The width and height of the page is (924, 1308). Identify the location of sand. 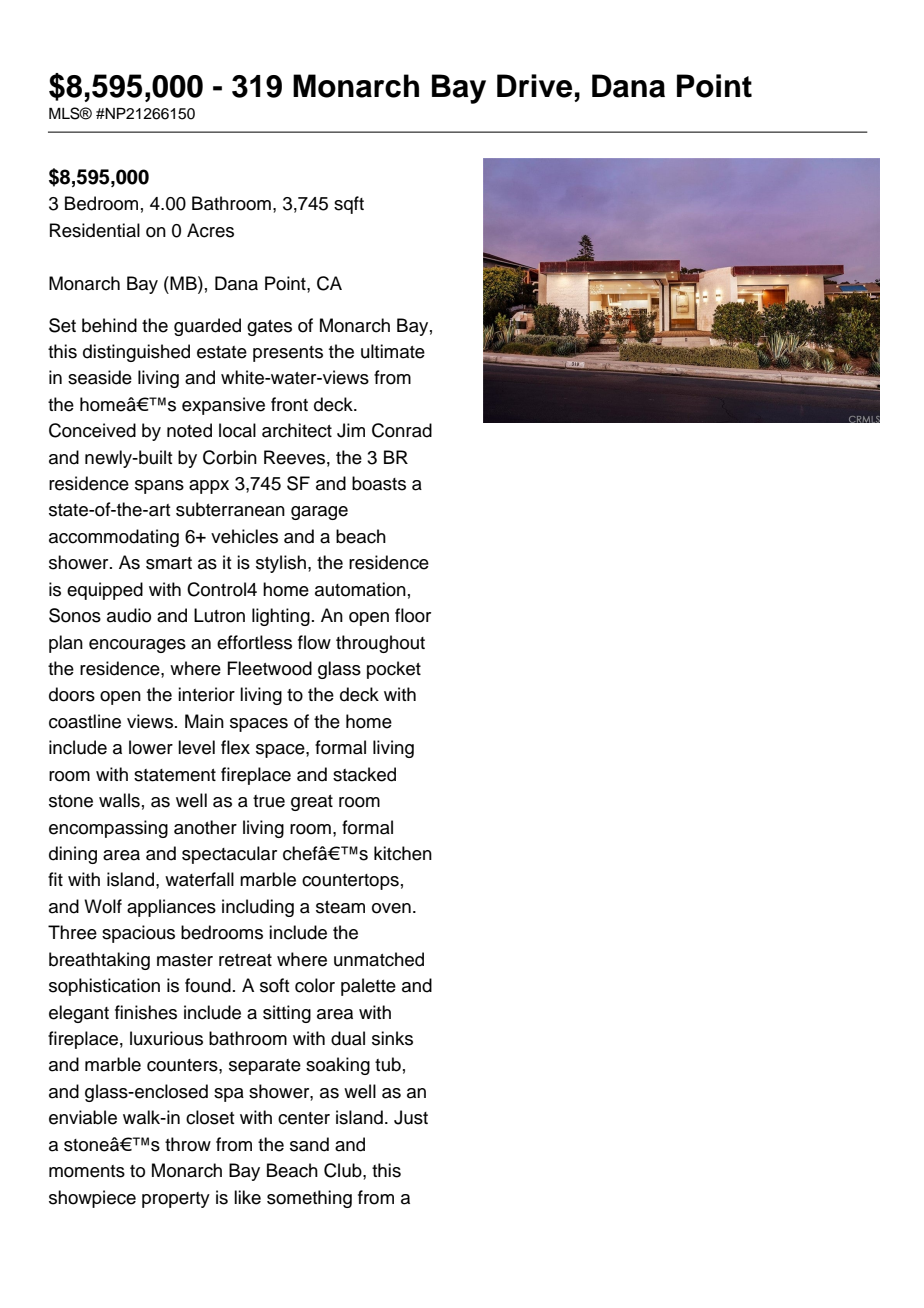
(309, 1144).
